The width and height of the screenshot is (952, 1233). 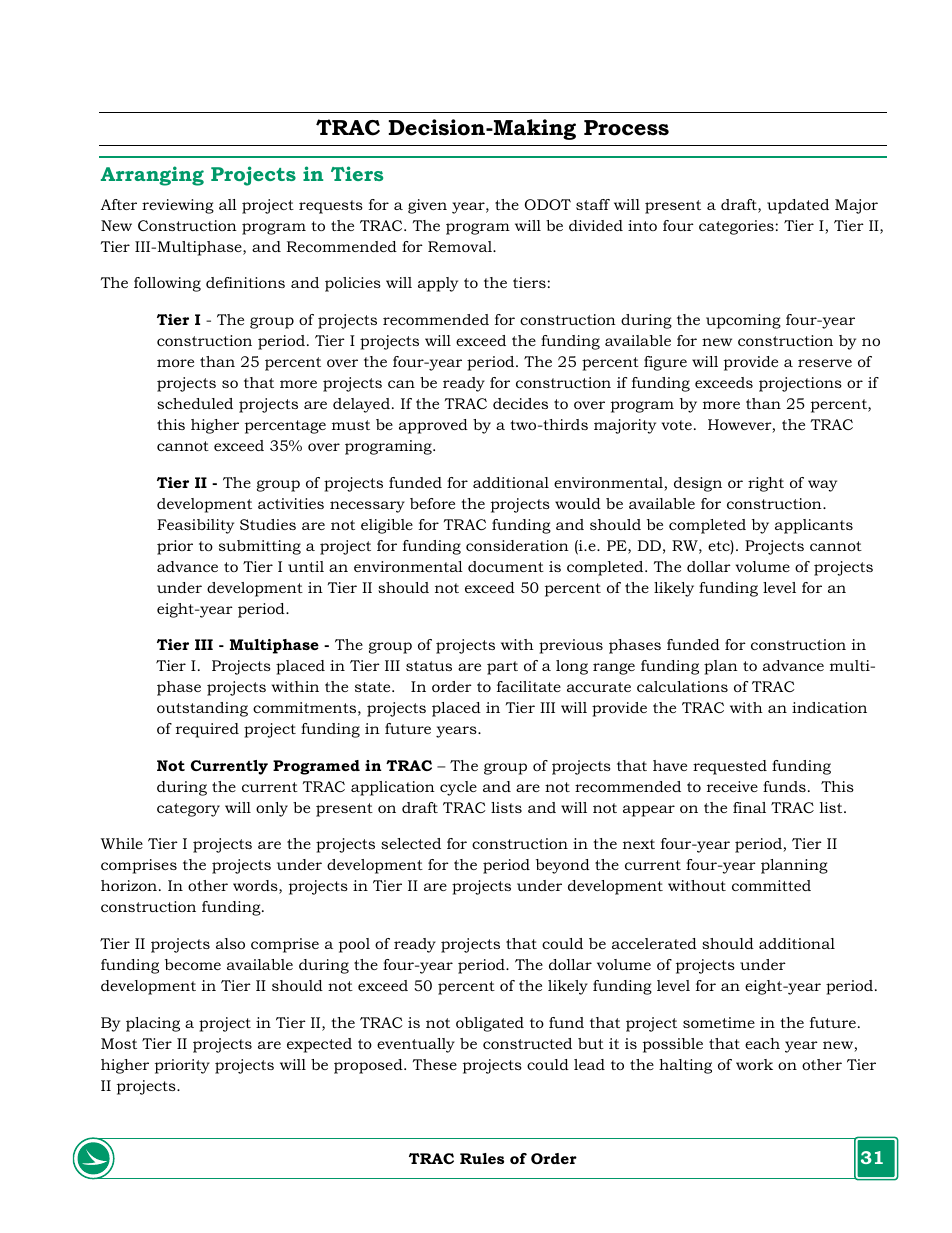 I want to click on Rules, so click(x=482, y=1158).
